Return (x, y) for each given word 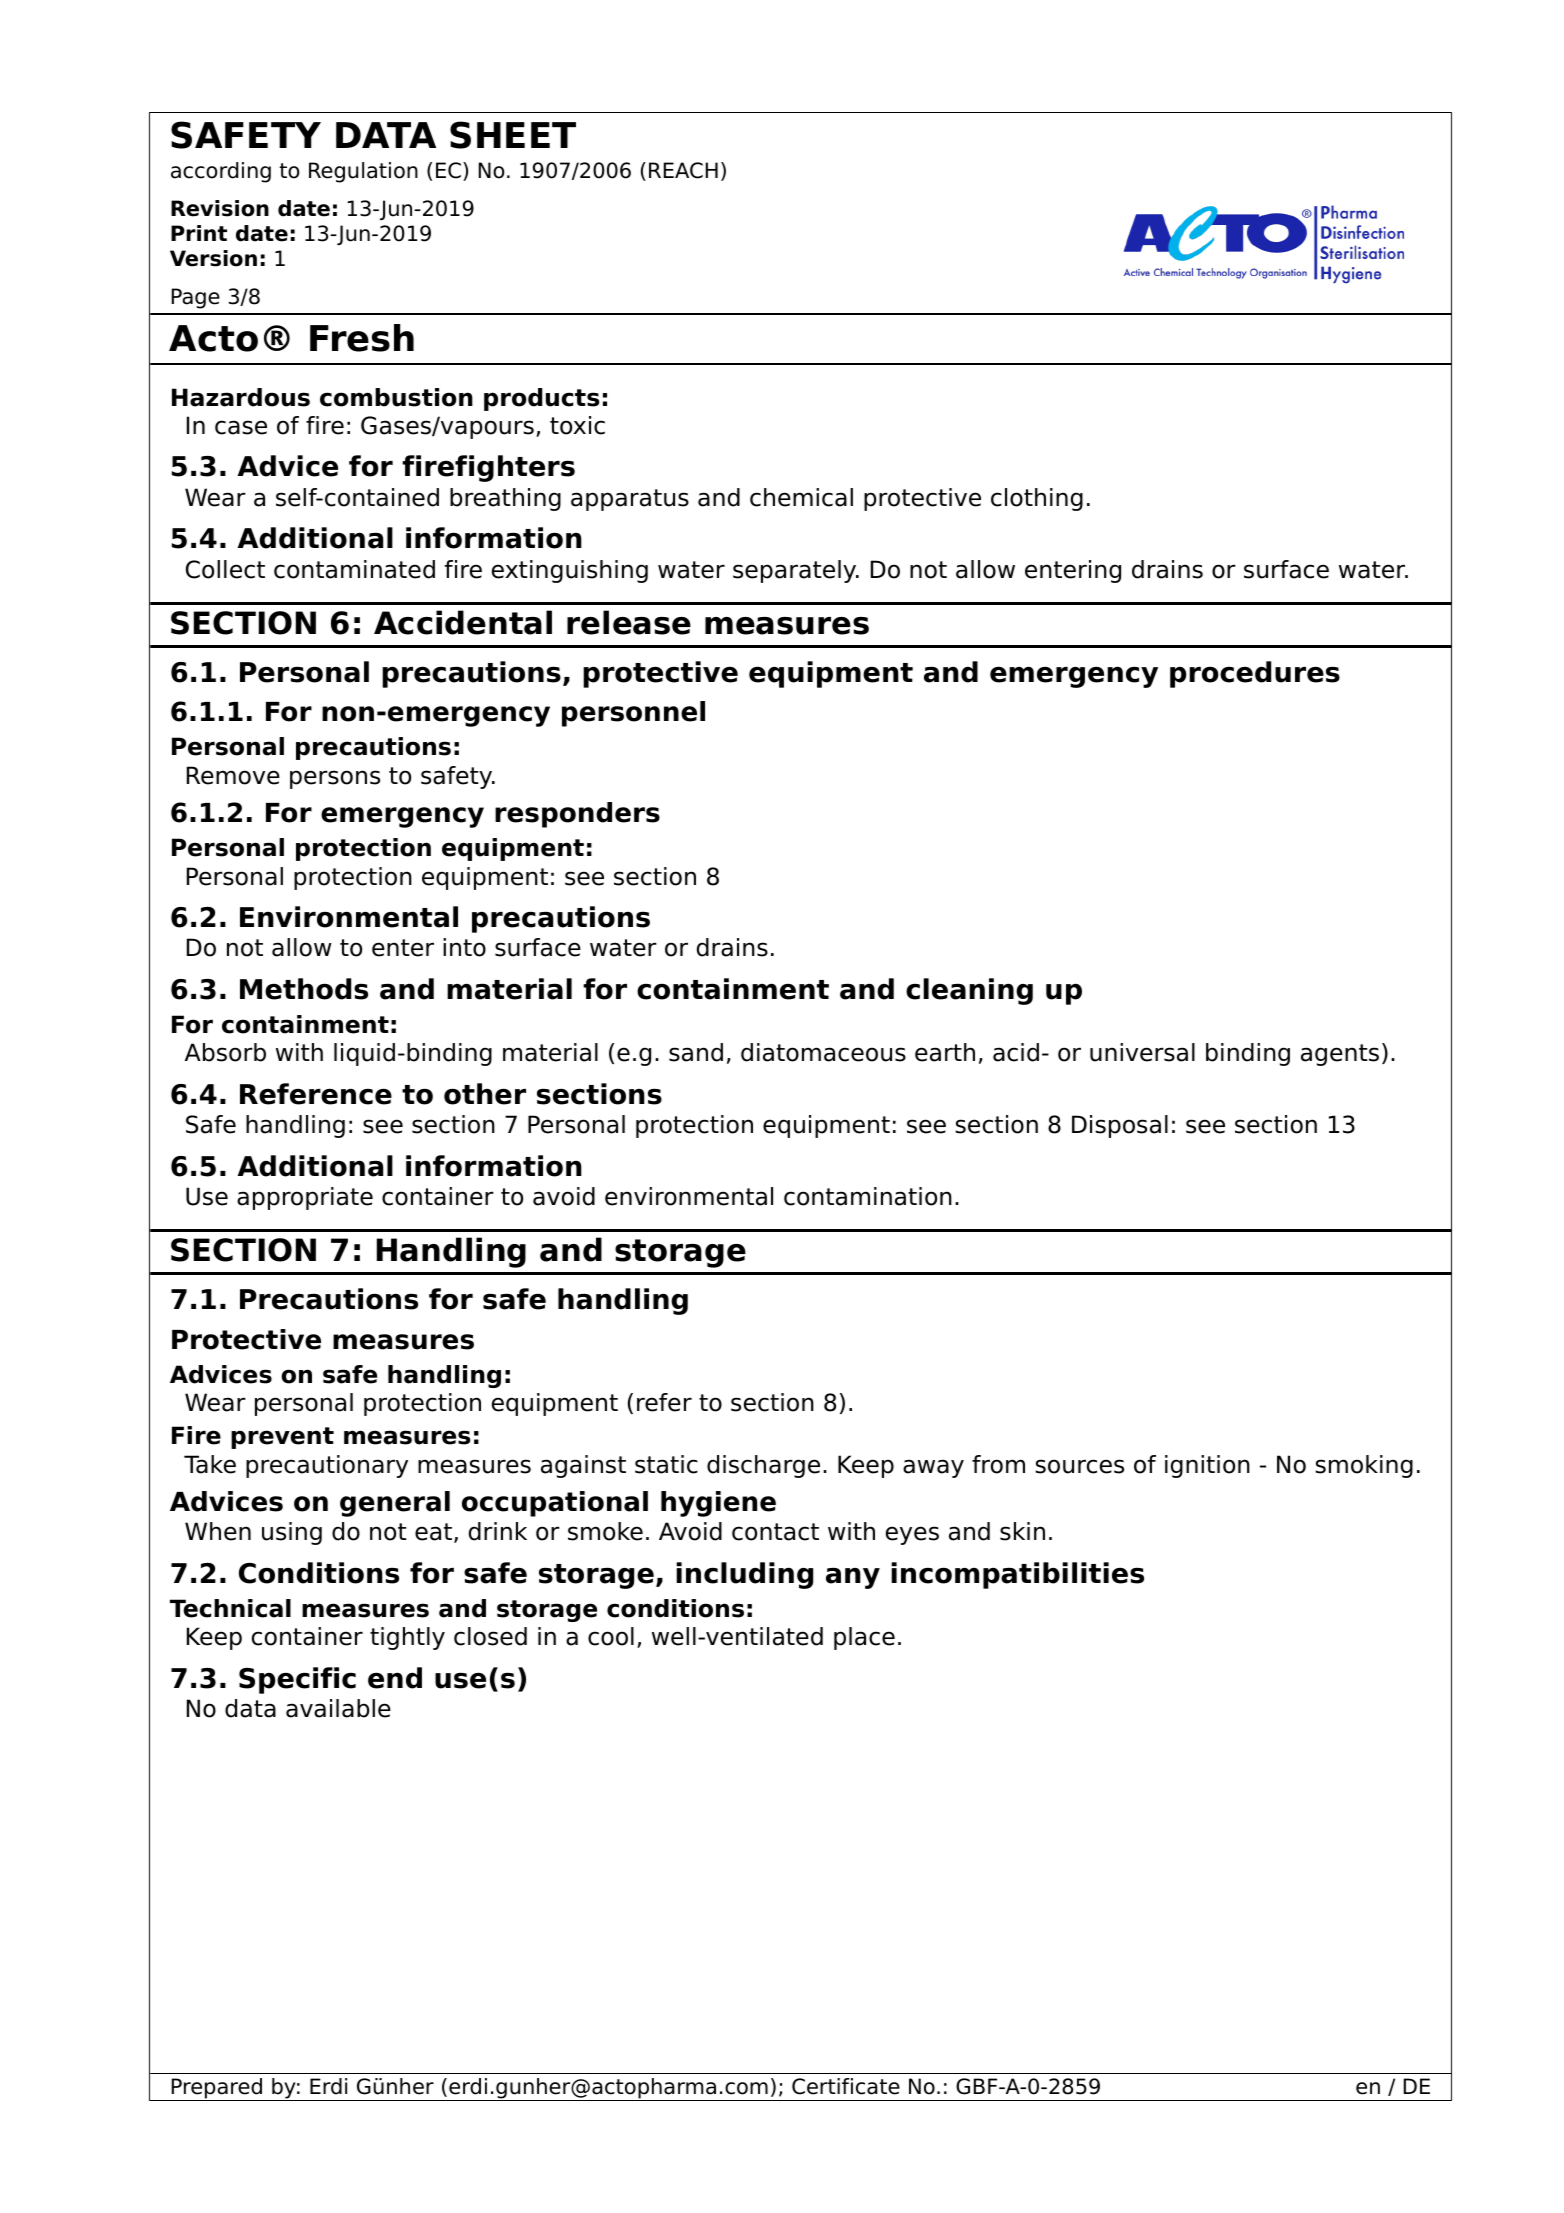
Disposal (1120, 1126)
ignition (1207, 1466)
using (292, 1533)
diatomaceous (823, 1052)
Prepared (216, 2089)
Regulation (363, 172)
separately (796, 571)
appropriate (305, 1198)
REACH (683, 170)
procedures (1255, 674)
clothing (1037, 499)
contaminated (354, 569)
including (744, 1575)
